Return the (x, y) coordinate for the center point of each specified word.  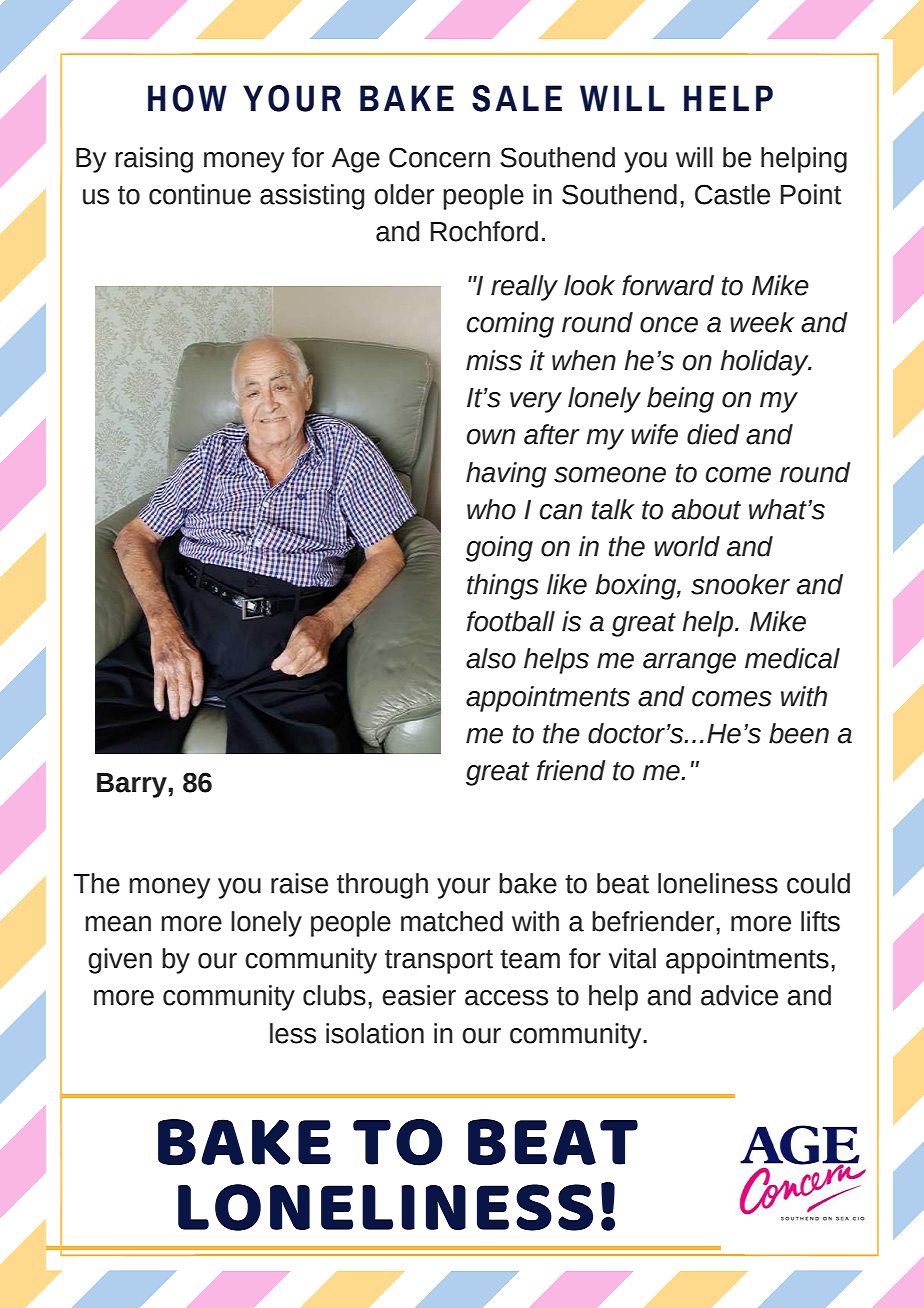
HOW (187, 98)
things (503, 587)
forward (668, 285)
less (293, 1033)
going (499, 549)
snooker (740, 584)
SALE (517, 98)
